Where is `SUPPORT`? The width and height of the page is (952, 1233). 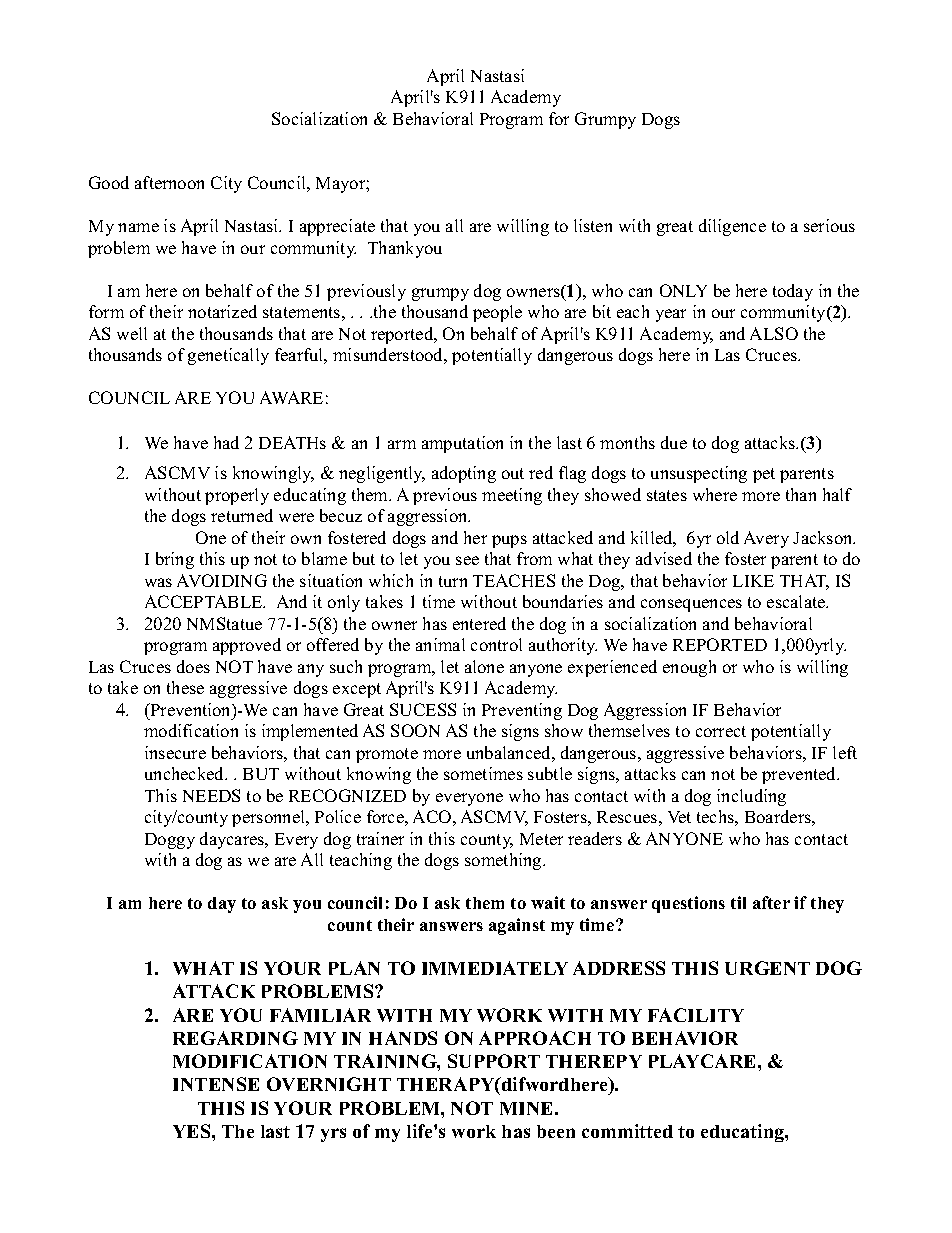 SUPPORT is located at coordinates (494, 1061).
